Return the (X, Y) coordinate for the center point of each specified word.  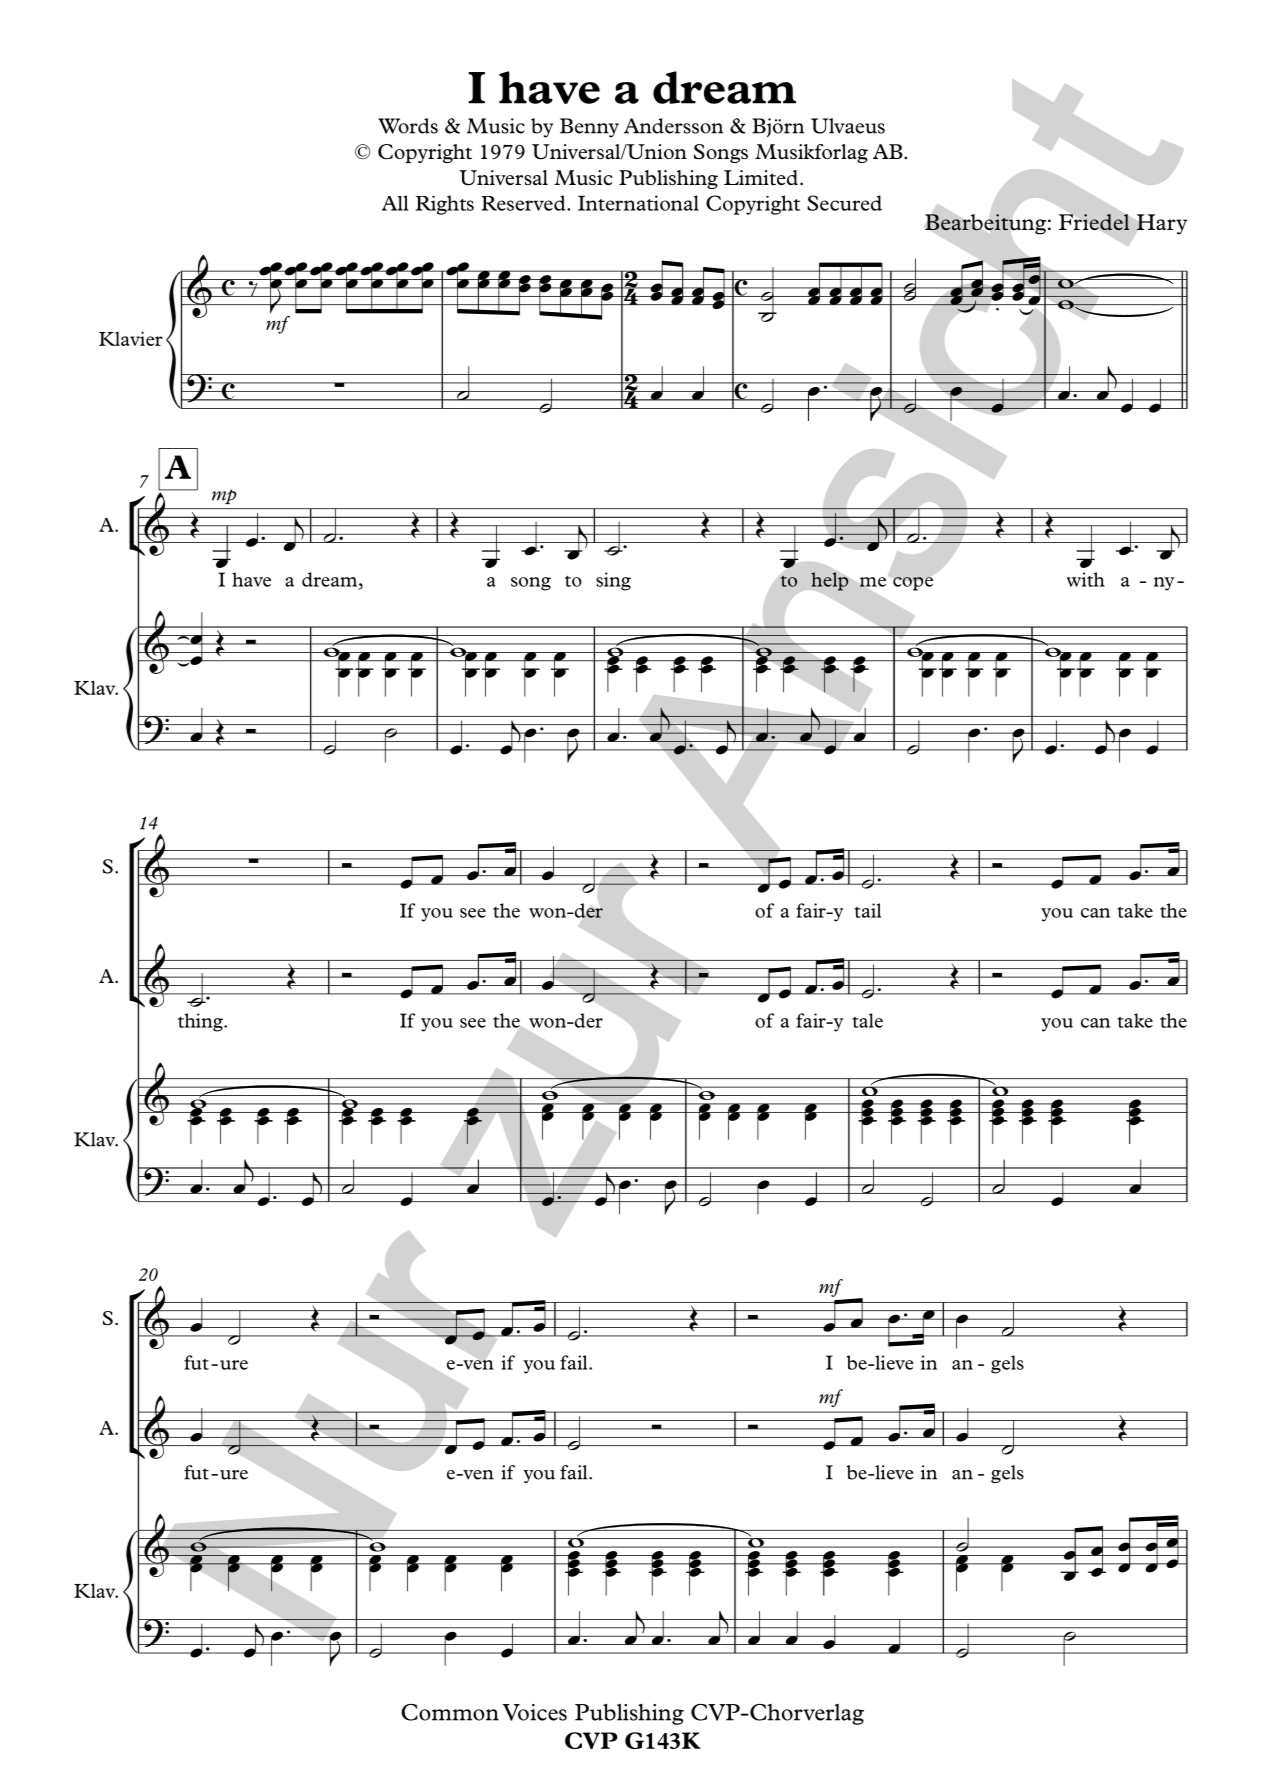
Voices (535, 1712)
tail (867, 910)
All (395, 203)
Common (450, 1712)
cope (913, 584)
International (638, 203)
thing (201, 1022)
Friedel (1094, 222)
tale (867, 1020)
